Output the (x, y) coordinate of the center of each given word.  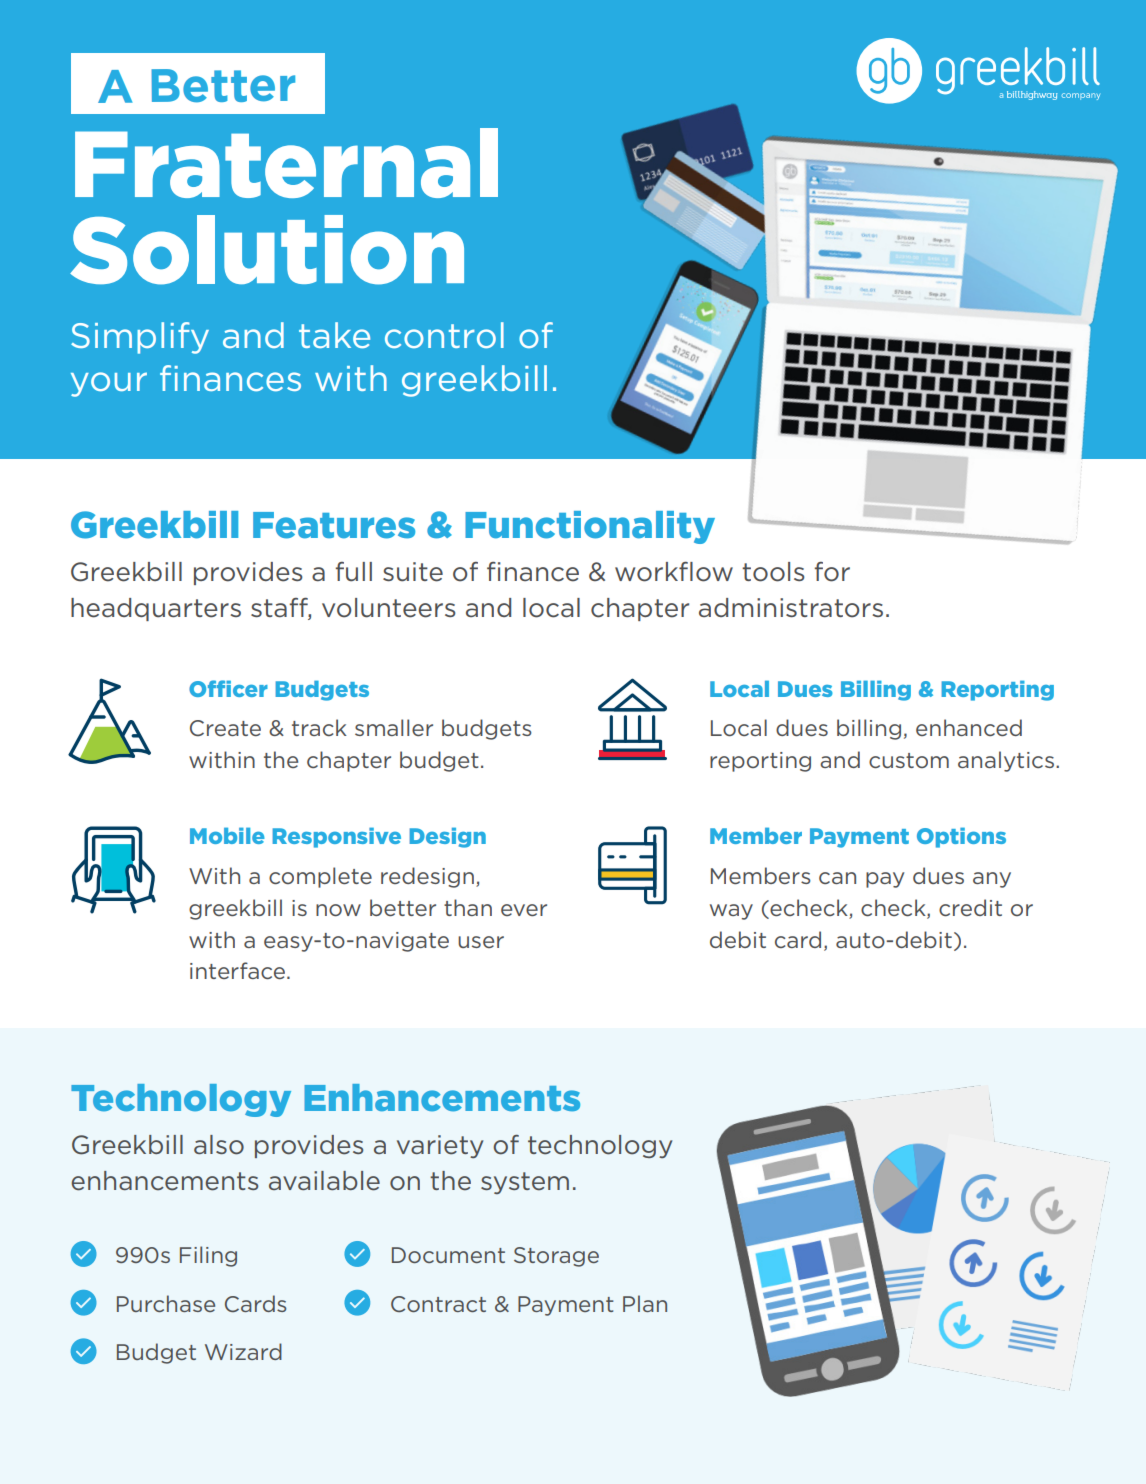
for (832, 572)
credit (970, 907)
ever (524, 910)
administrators (791, 608)
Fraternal (286, 163)
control (444, 335)
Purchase (166, 1303)
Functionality (590, 527)
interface (239, 970)
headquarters (156, 609)
